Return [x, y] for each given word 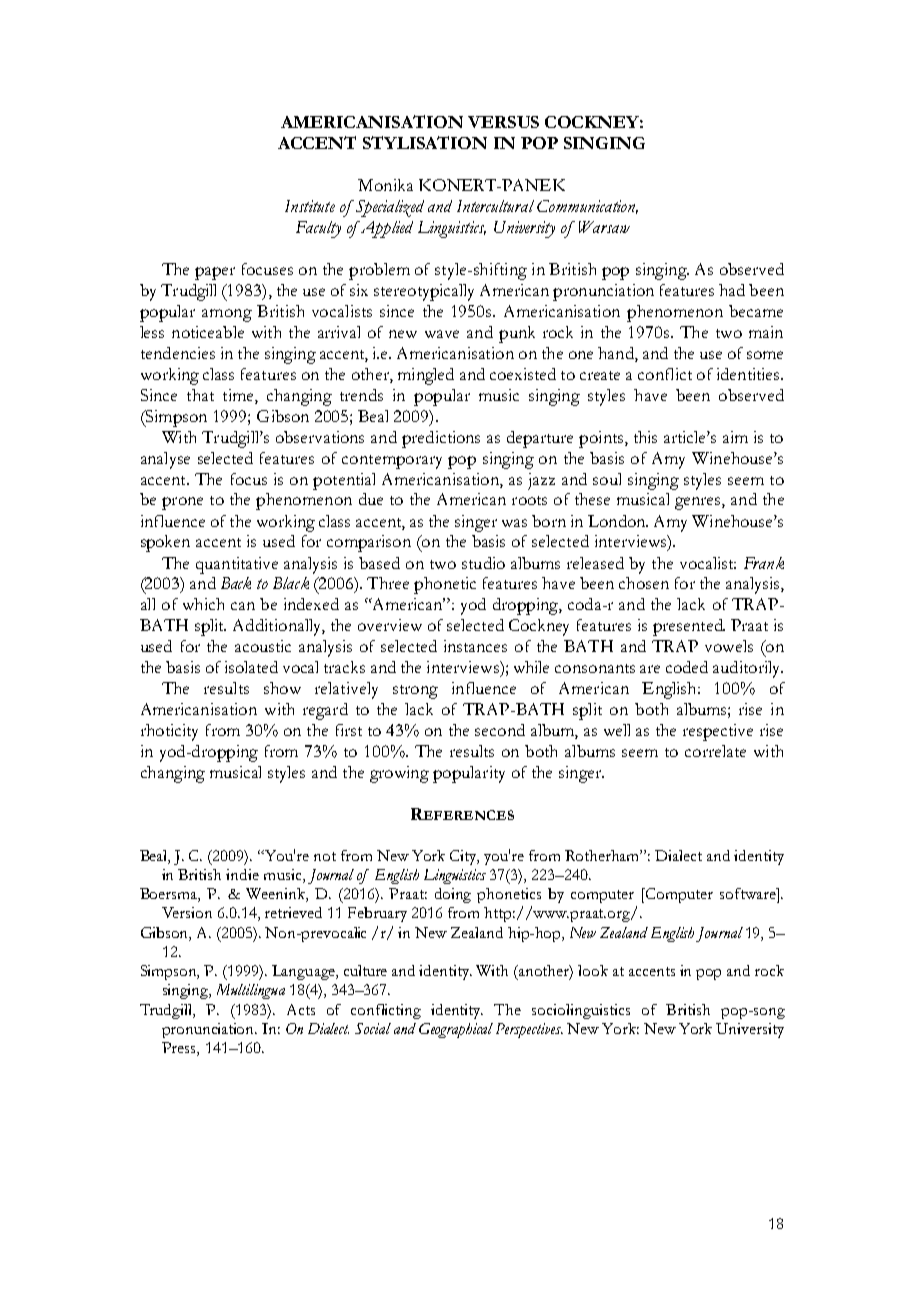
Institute [310, 206]
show [282, 688]
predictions [441, 439]
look [593, 970]
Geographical [456, 1030]
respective [718, 732]
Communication [587, 207]
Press [180, 1049]
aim [735, 437]
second [500, 730]
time [239, 395]
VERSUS [503, 122]
